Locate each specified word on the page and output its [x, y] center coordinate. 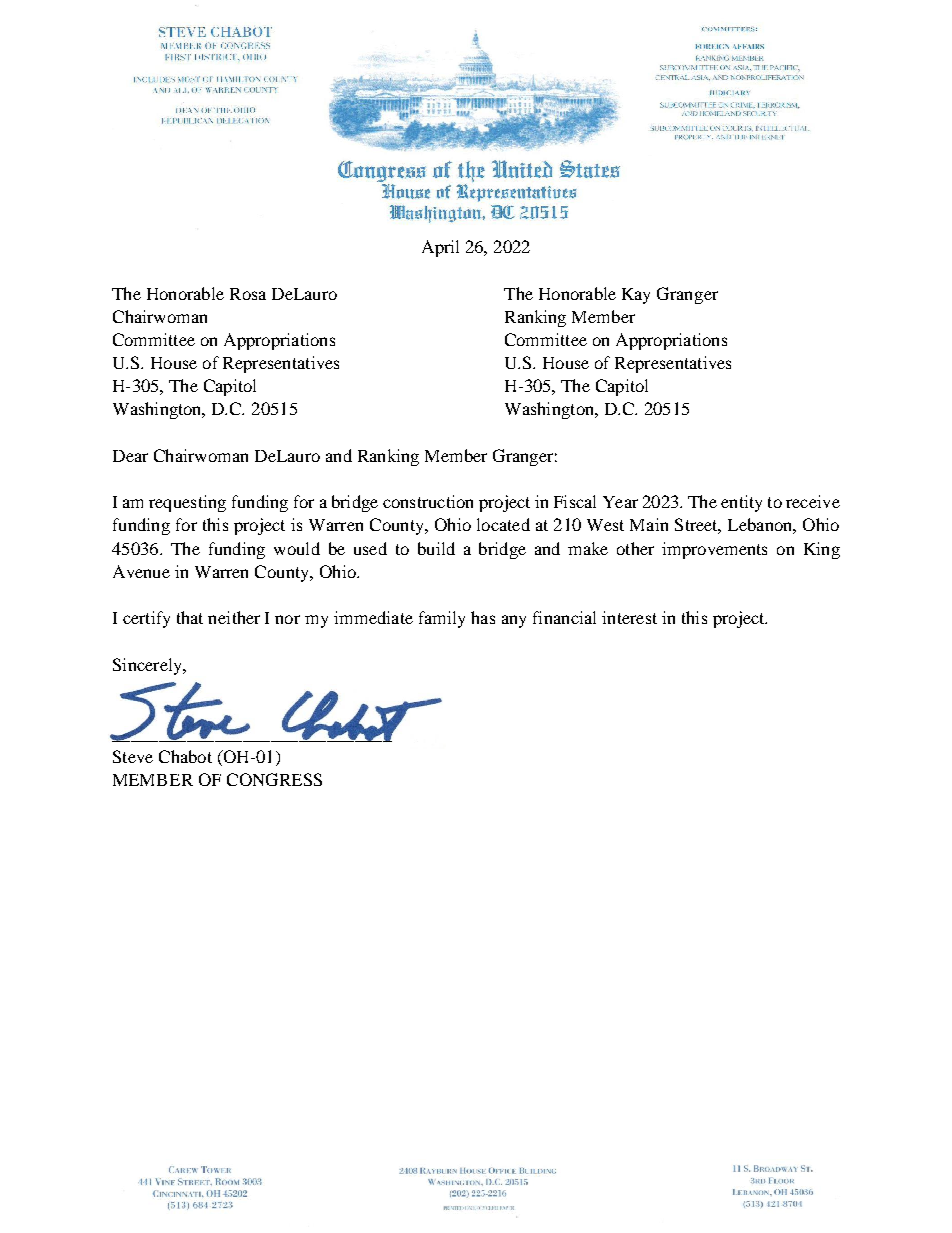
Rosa [248, 294]
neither [234, 617]
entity [741, 503]
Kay [636, 296]
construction [428, 501]
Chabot [185, 756]
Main [649, 524]
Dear [130, 456]
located [503, 524]
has [483, 617]
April [440, 248]
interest [629, 617]
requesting [187, 503]
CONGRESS [274, 779]
